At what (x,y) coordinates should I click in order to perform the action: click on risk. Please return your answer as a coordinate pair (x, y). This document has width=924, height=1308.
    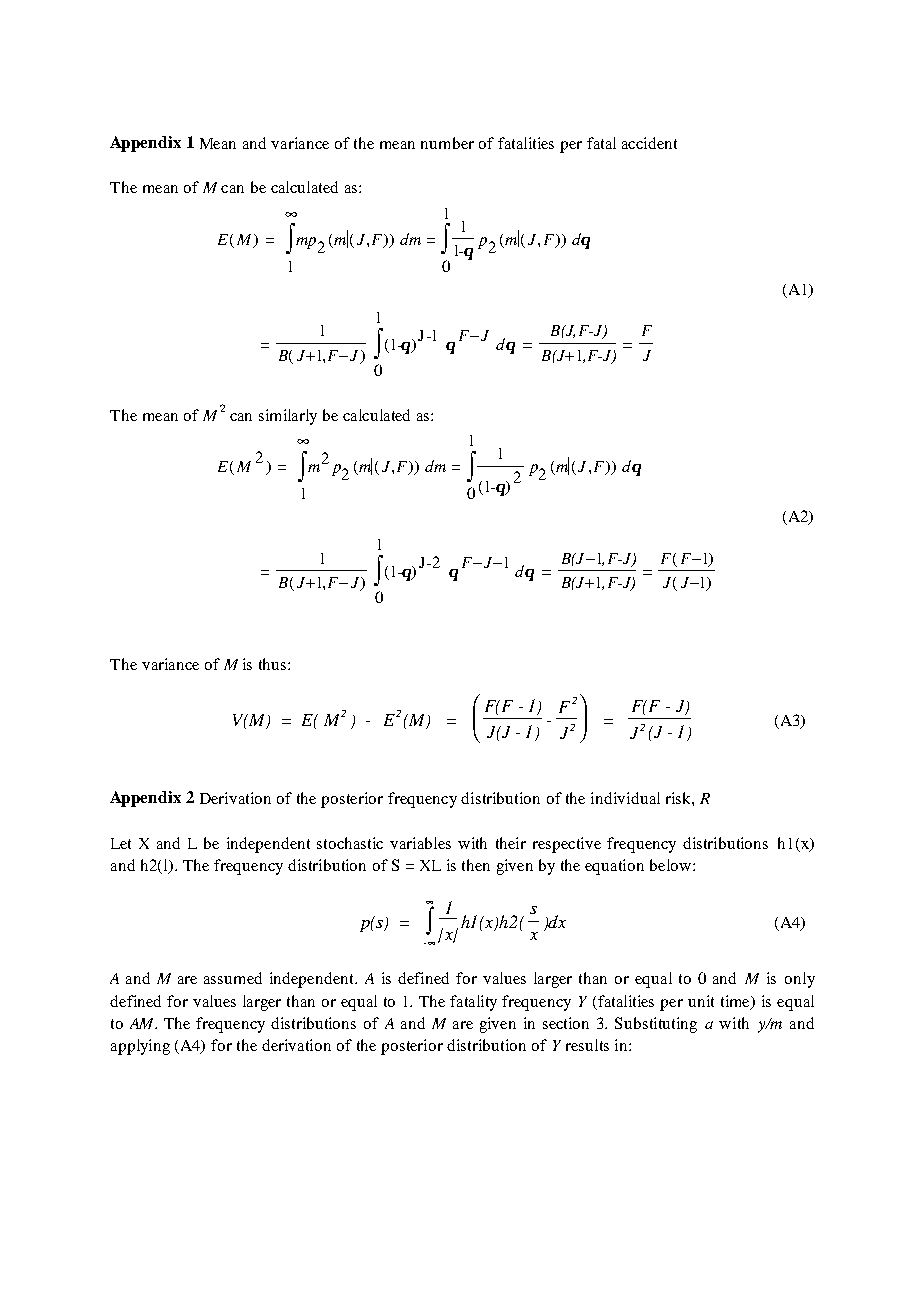
    Looking at the image, I should click on (679, 798).
